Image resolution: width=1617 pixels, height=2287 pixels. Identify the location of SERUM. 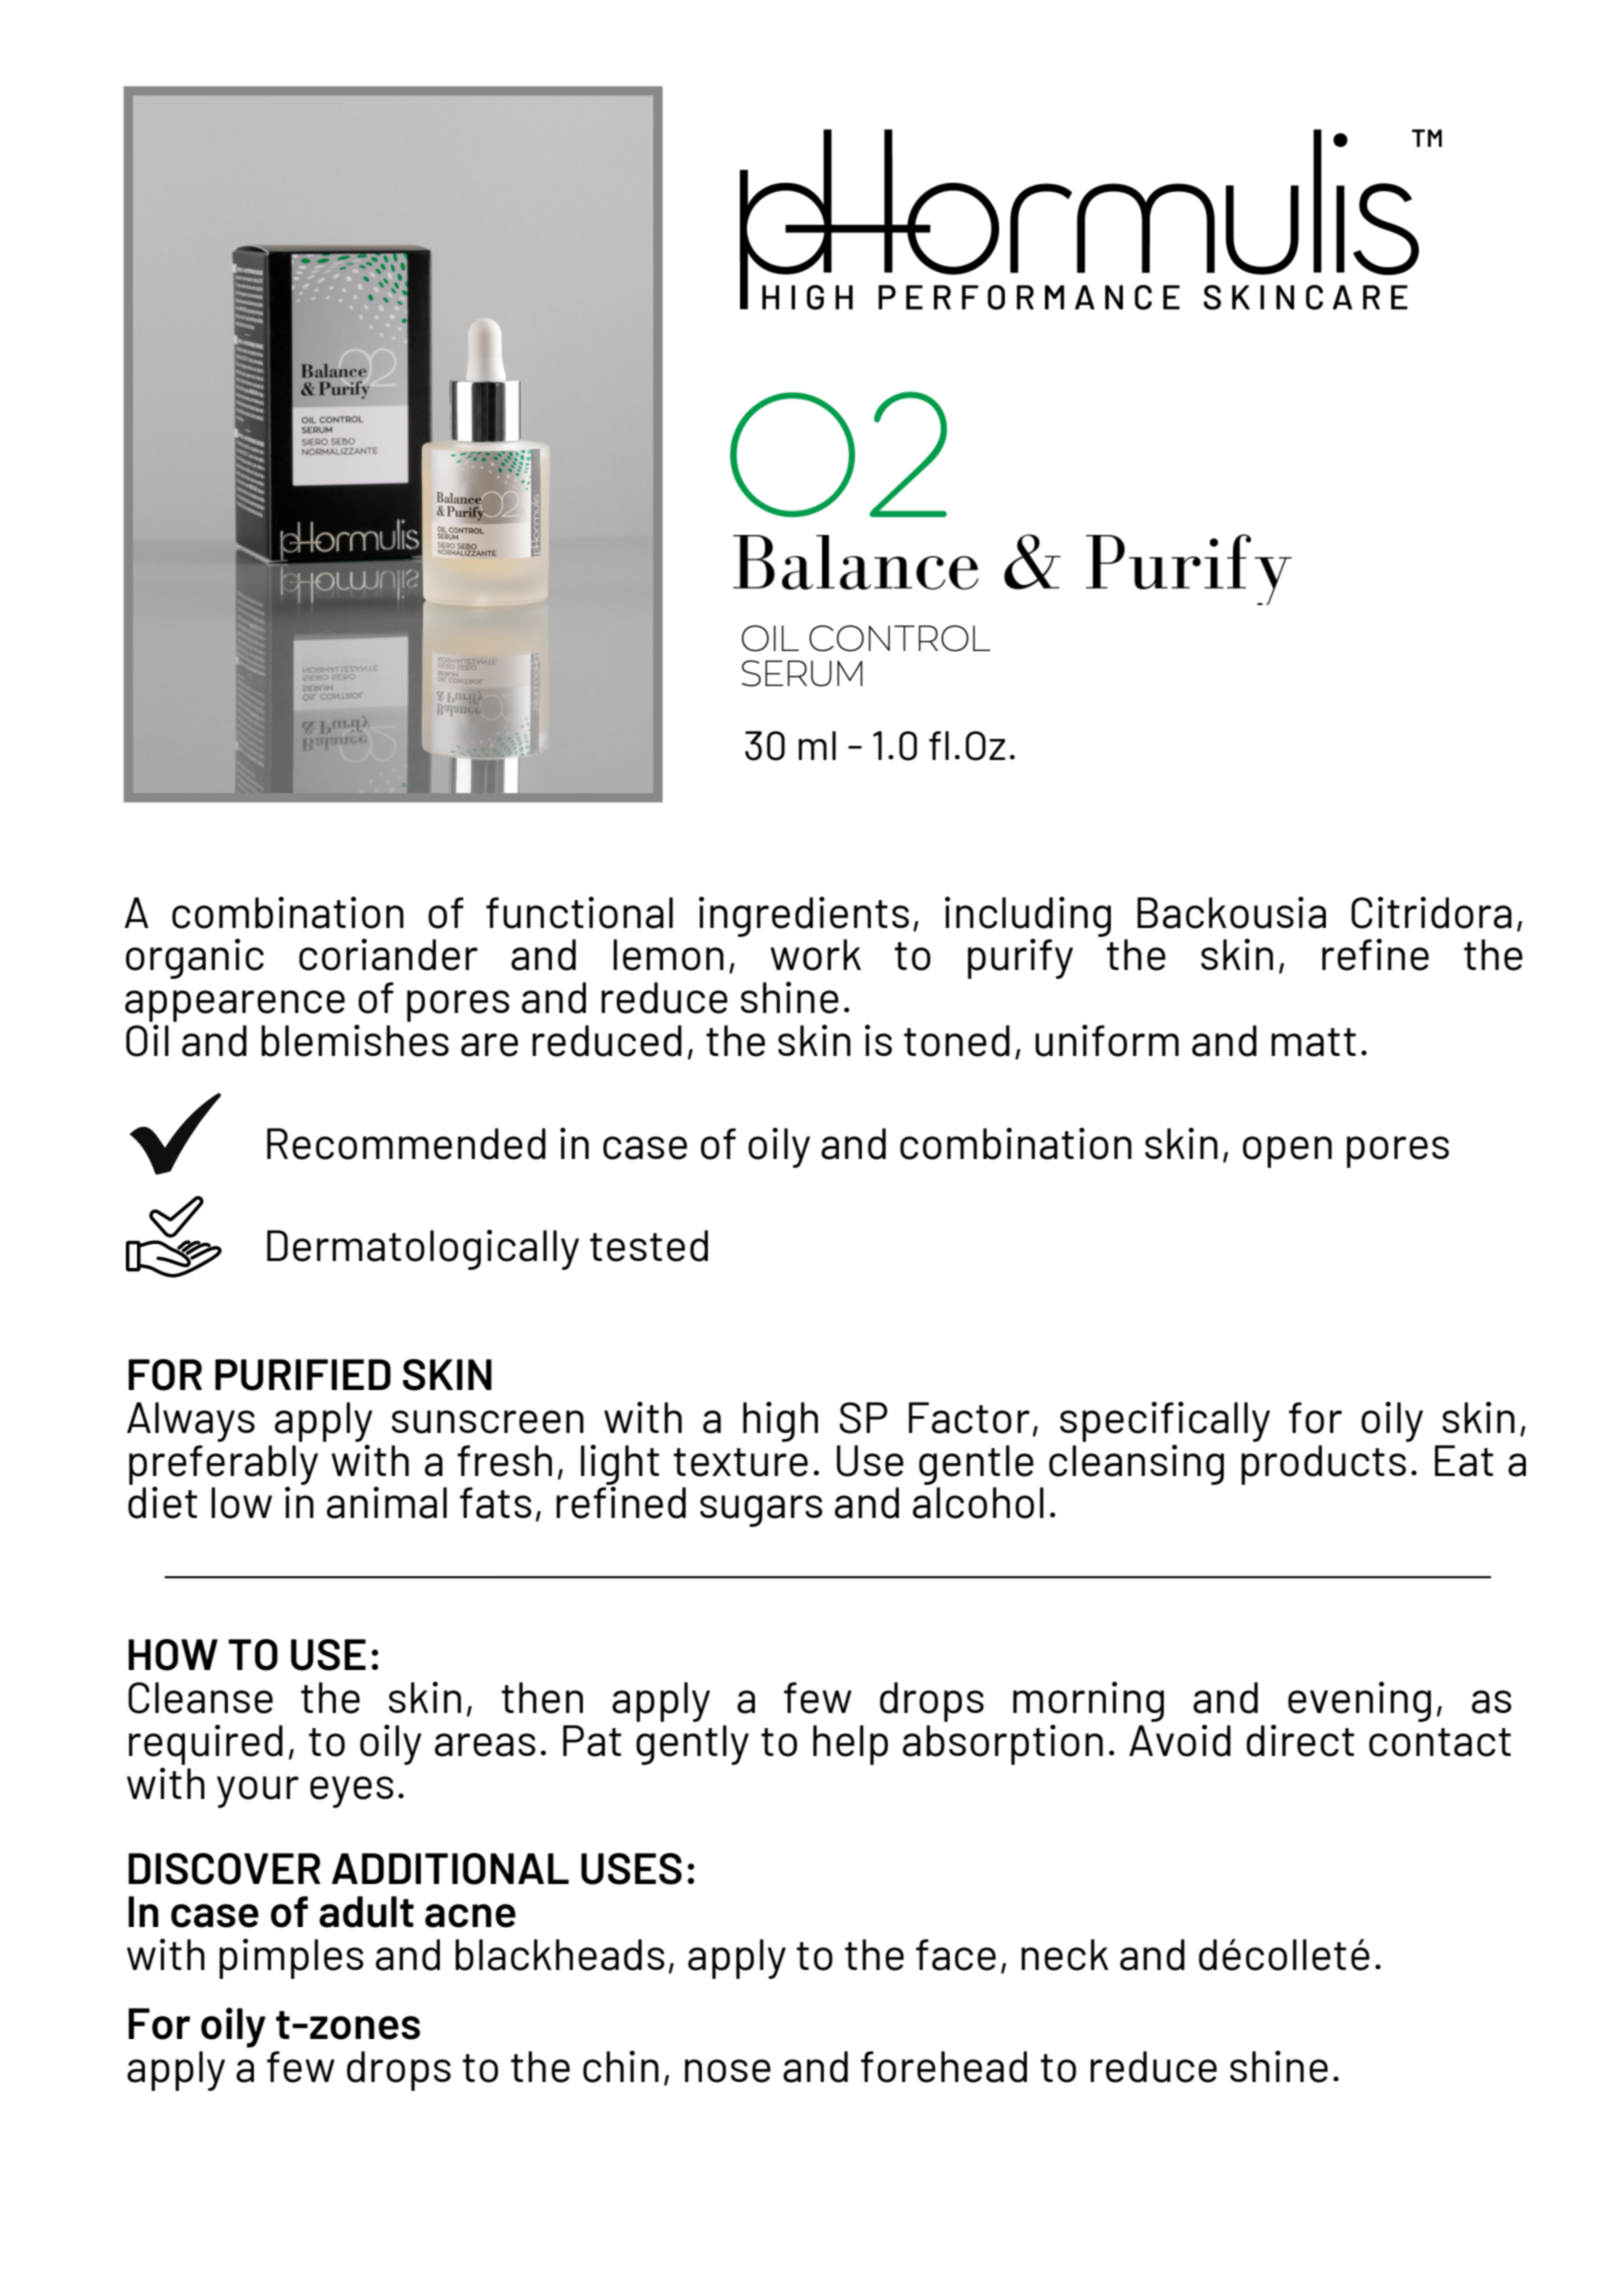
(802, 673).
